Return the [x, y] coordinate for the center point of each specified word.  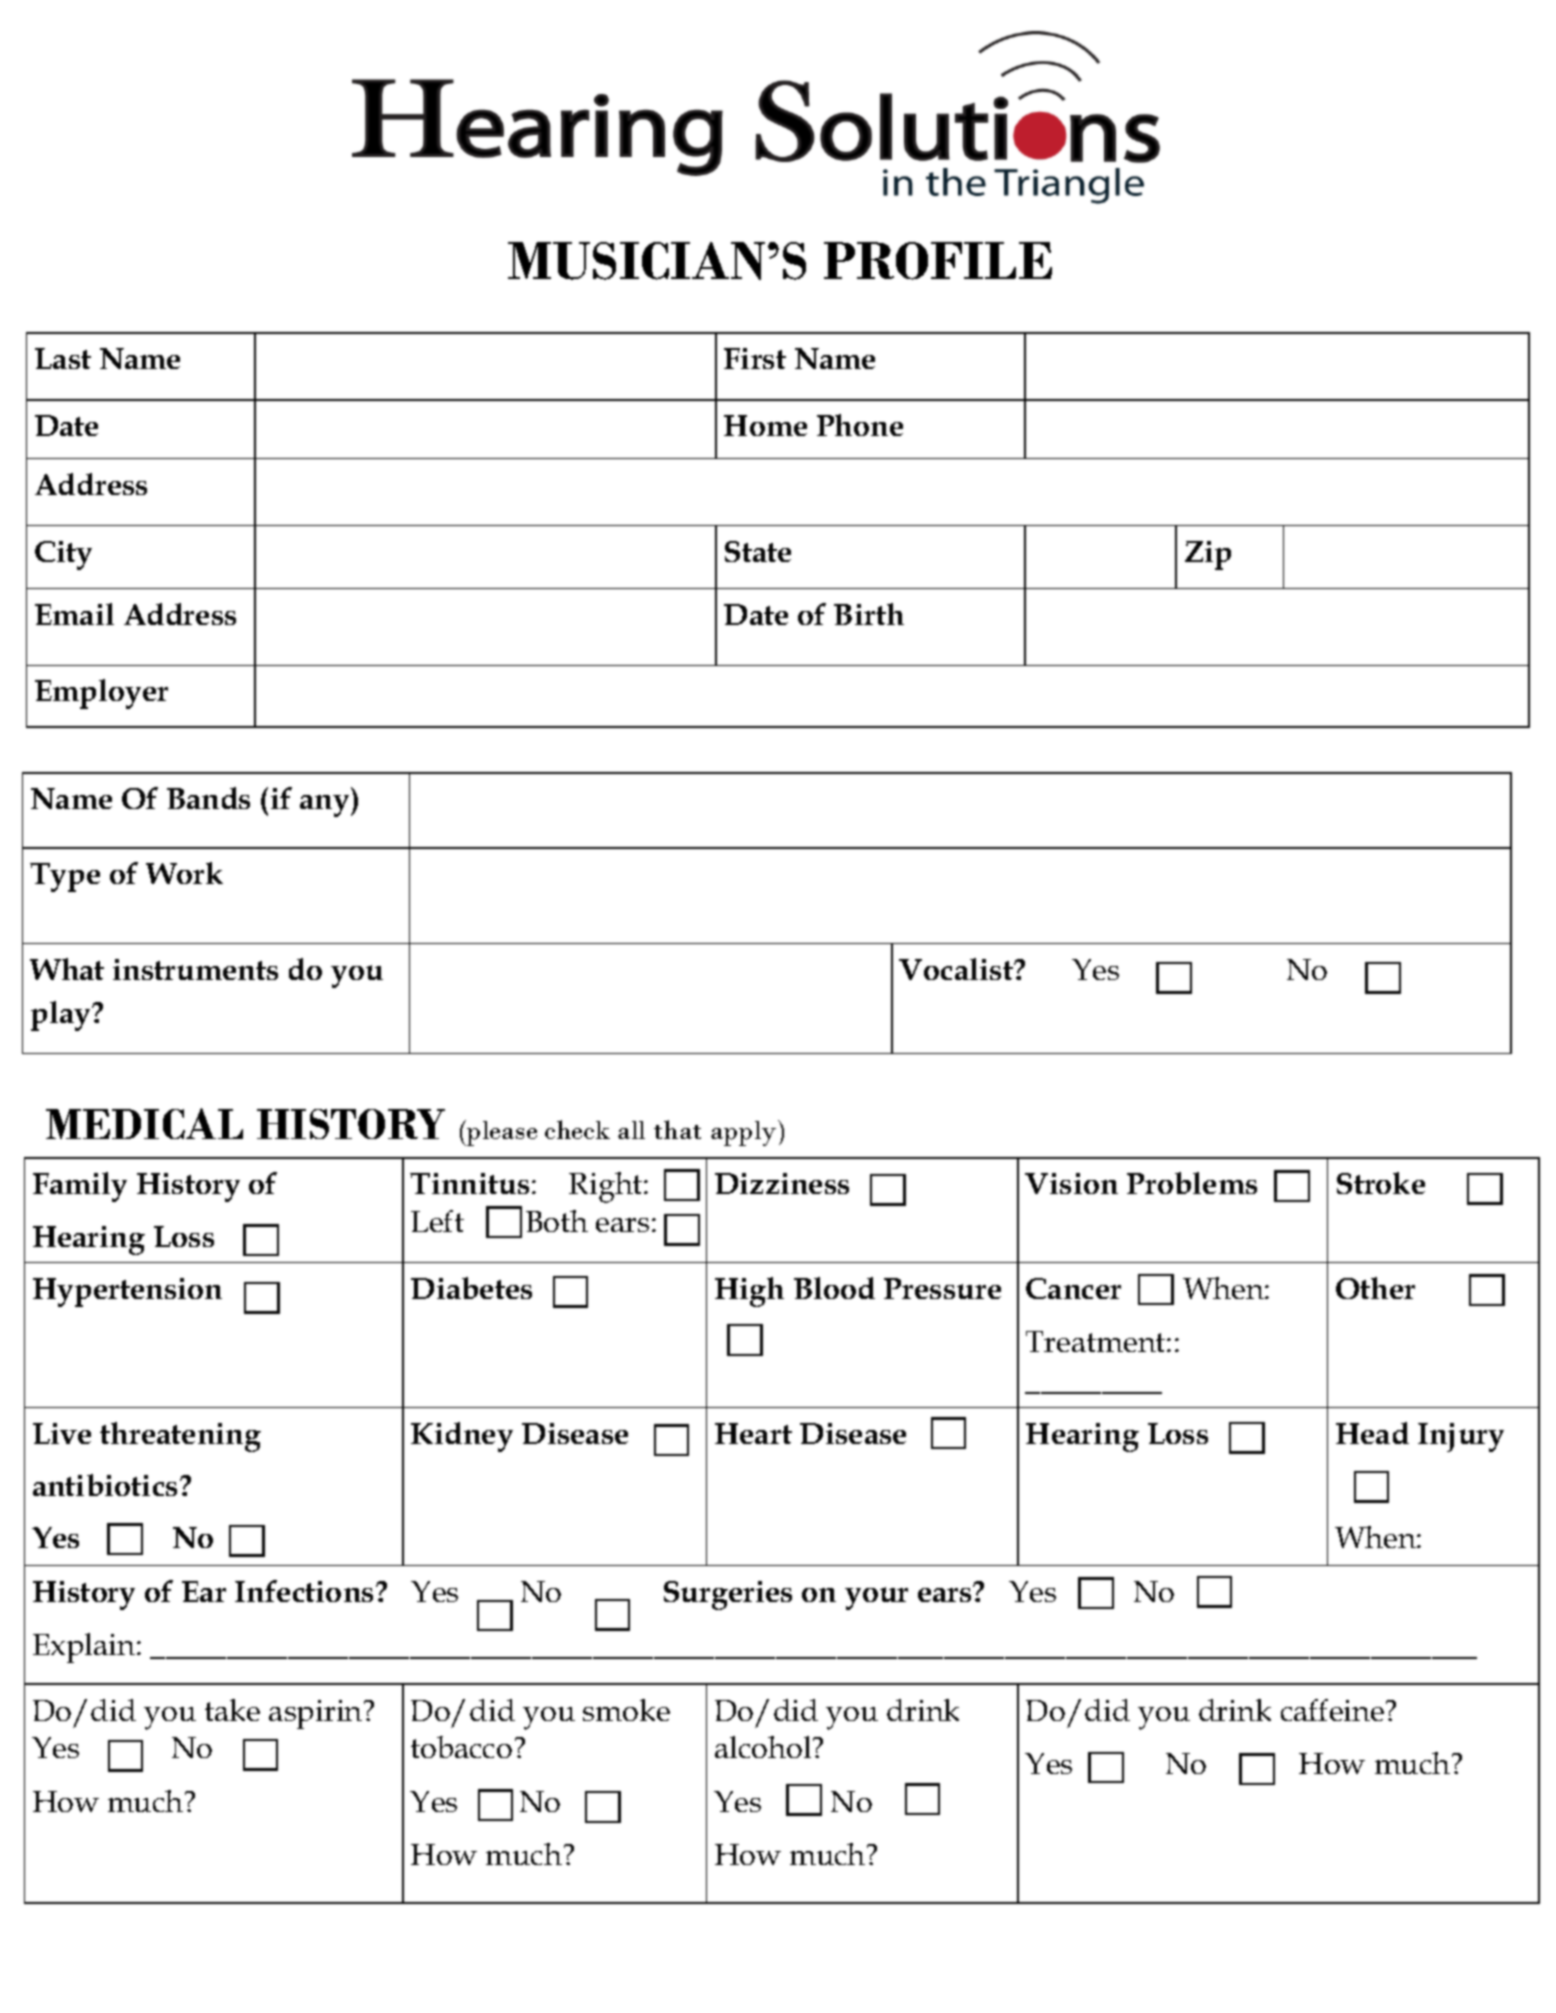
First [755, 358]
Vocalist [957, 969]
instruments [195, 969]
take [232, 1710]
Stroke [1381, 1183]
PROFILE [938, 261]
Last [63, 358]
